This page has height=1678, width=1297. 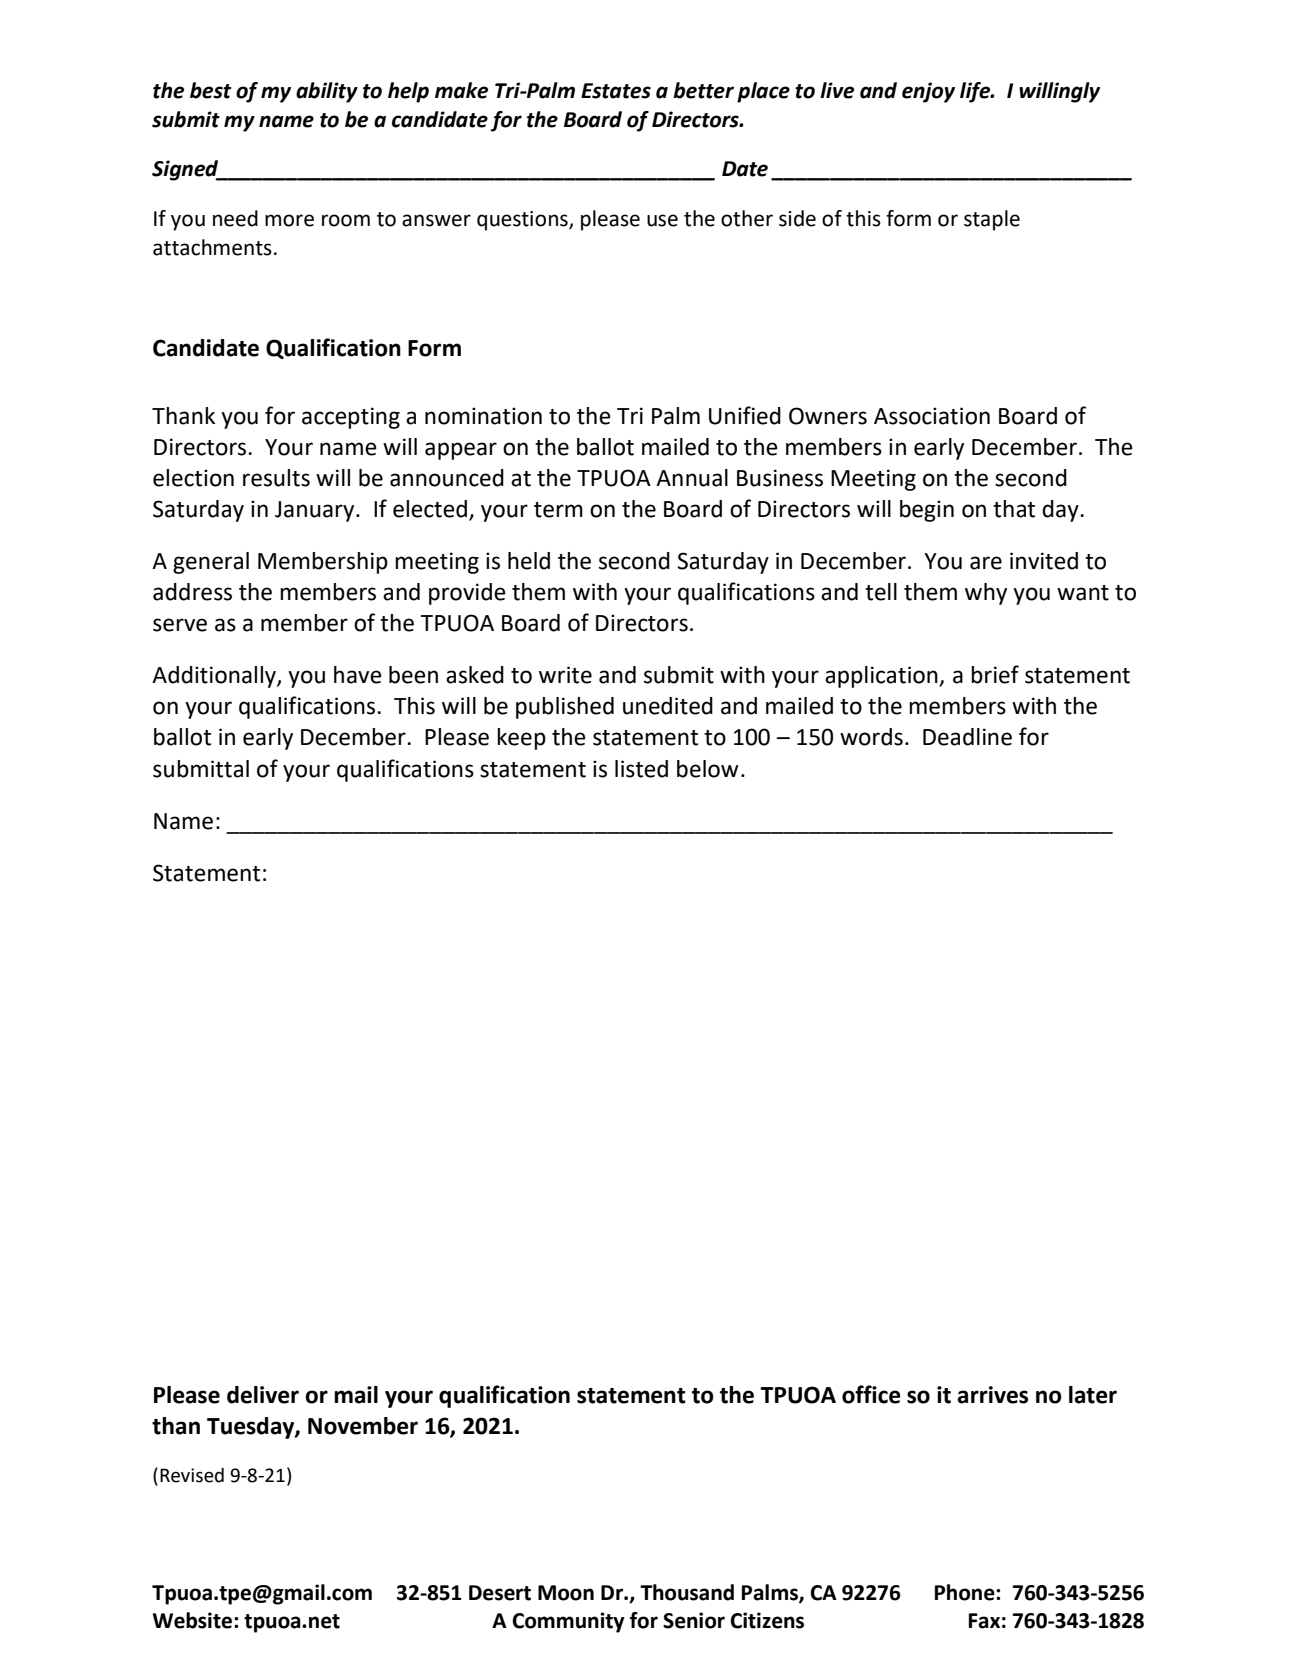 What do you see at coordinates (521, 739) in the page?
I see `keep` at bounding box center [521, 739].
